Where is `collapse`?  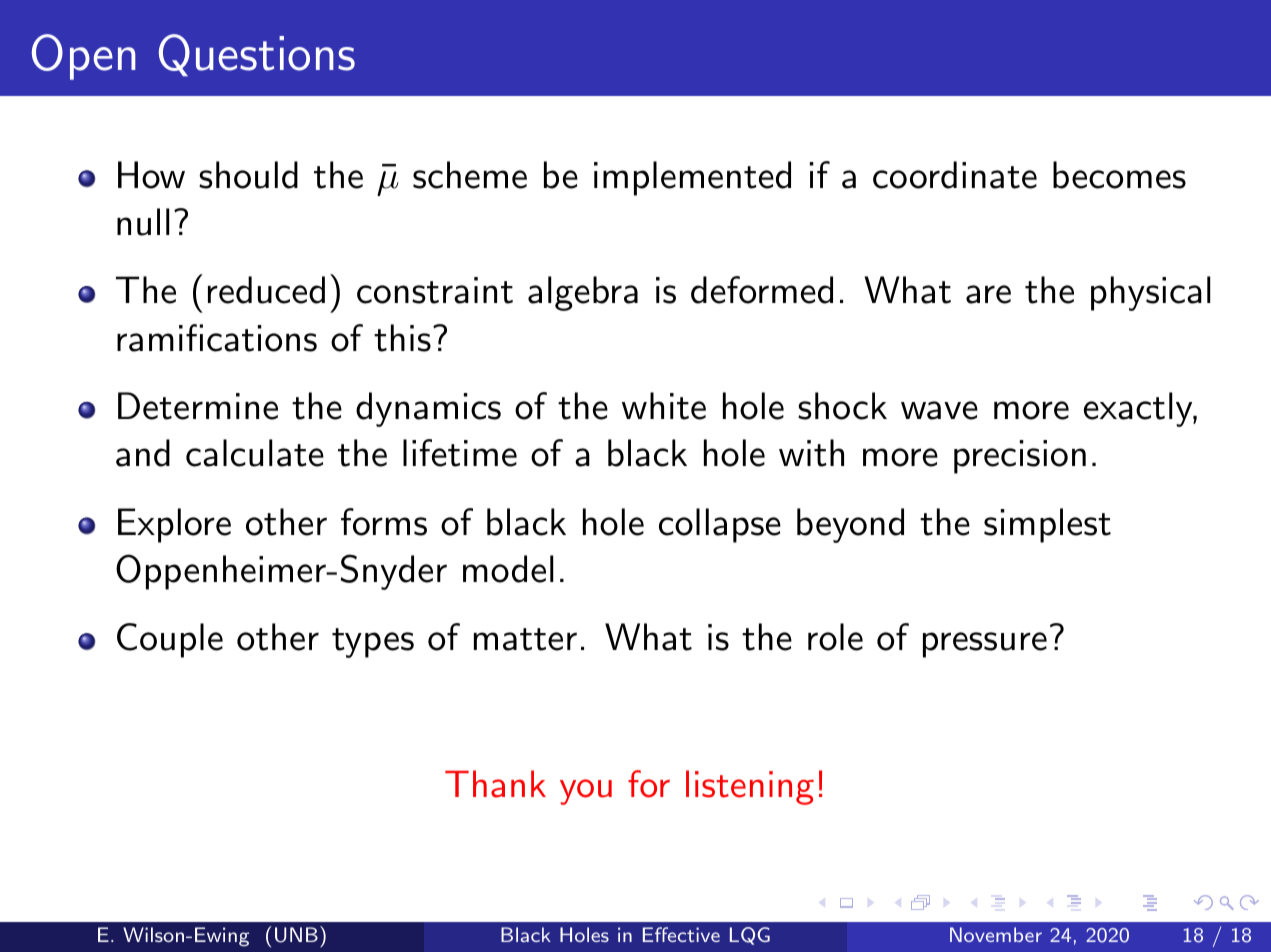
collapse is located at coordinates (720, 525).
